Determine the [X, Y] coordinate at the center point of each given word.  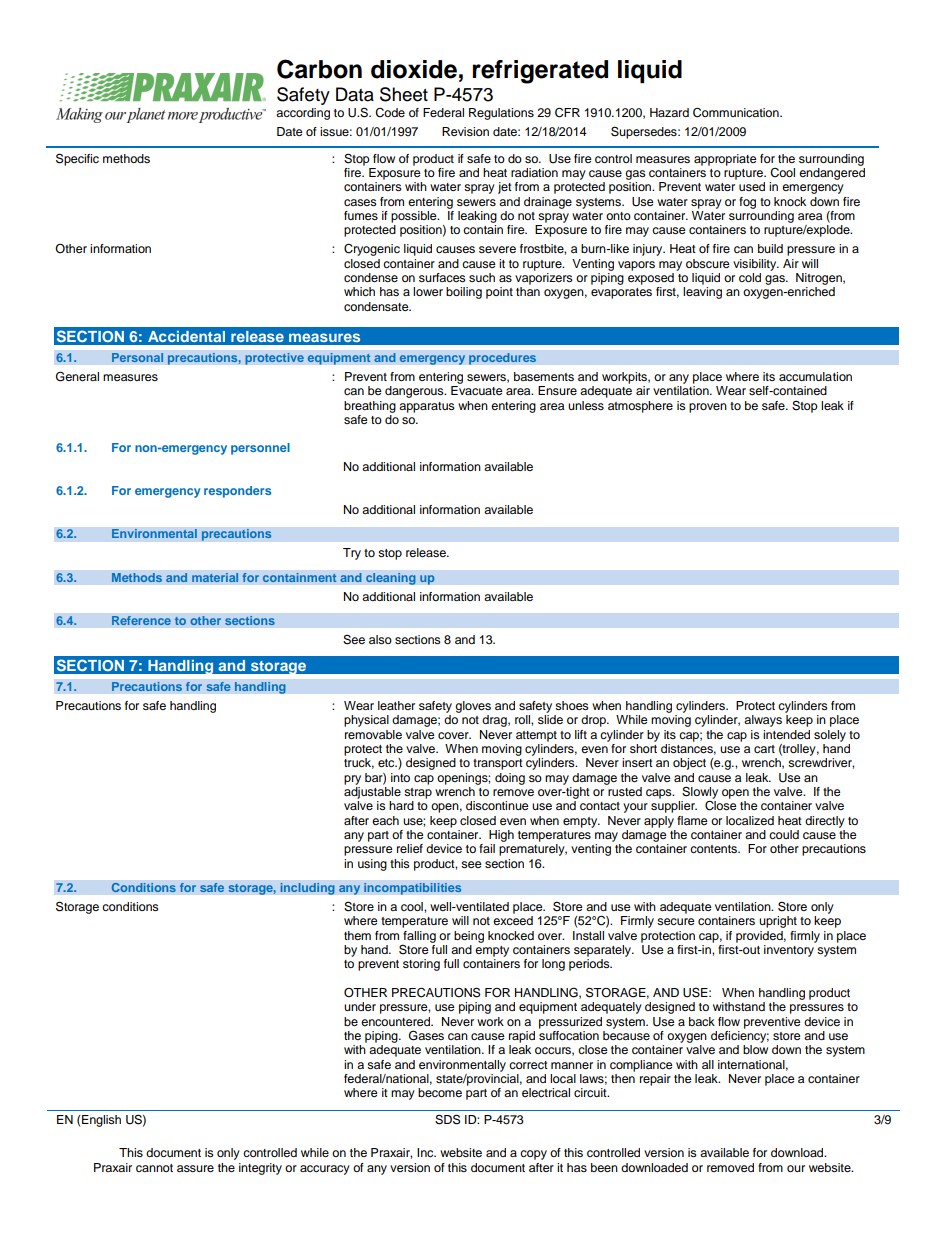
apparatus [427, 407]
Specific [77, 159]
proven [708, 408]
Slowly [700, 793]
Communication [737, 112]
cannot [154, 1168]
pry [352, 780]
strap [418, 793]
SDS [447, 1119]
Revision [465, 131]
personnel [260, 449]
